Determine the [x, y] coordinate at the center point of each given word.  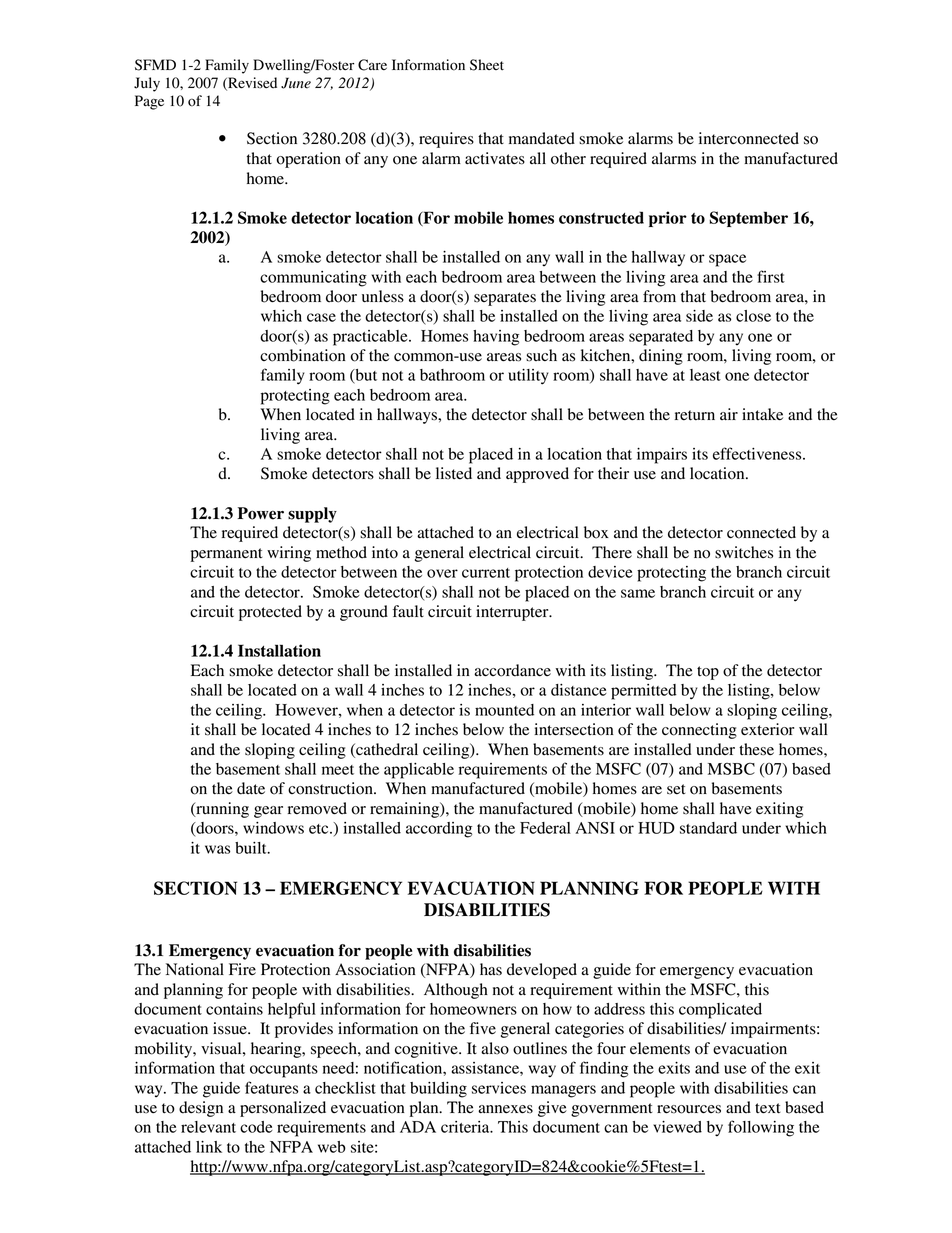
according [439, 830]
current [486, 573]
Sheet [487, 65]
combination [303, 355]
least [705, 375]
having [496, 338]
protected [270, 613]
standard [708, 828]
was [217, 849]
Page [149, 102]
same [638, 593]
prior [668, 219]
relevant [208, 1127]
